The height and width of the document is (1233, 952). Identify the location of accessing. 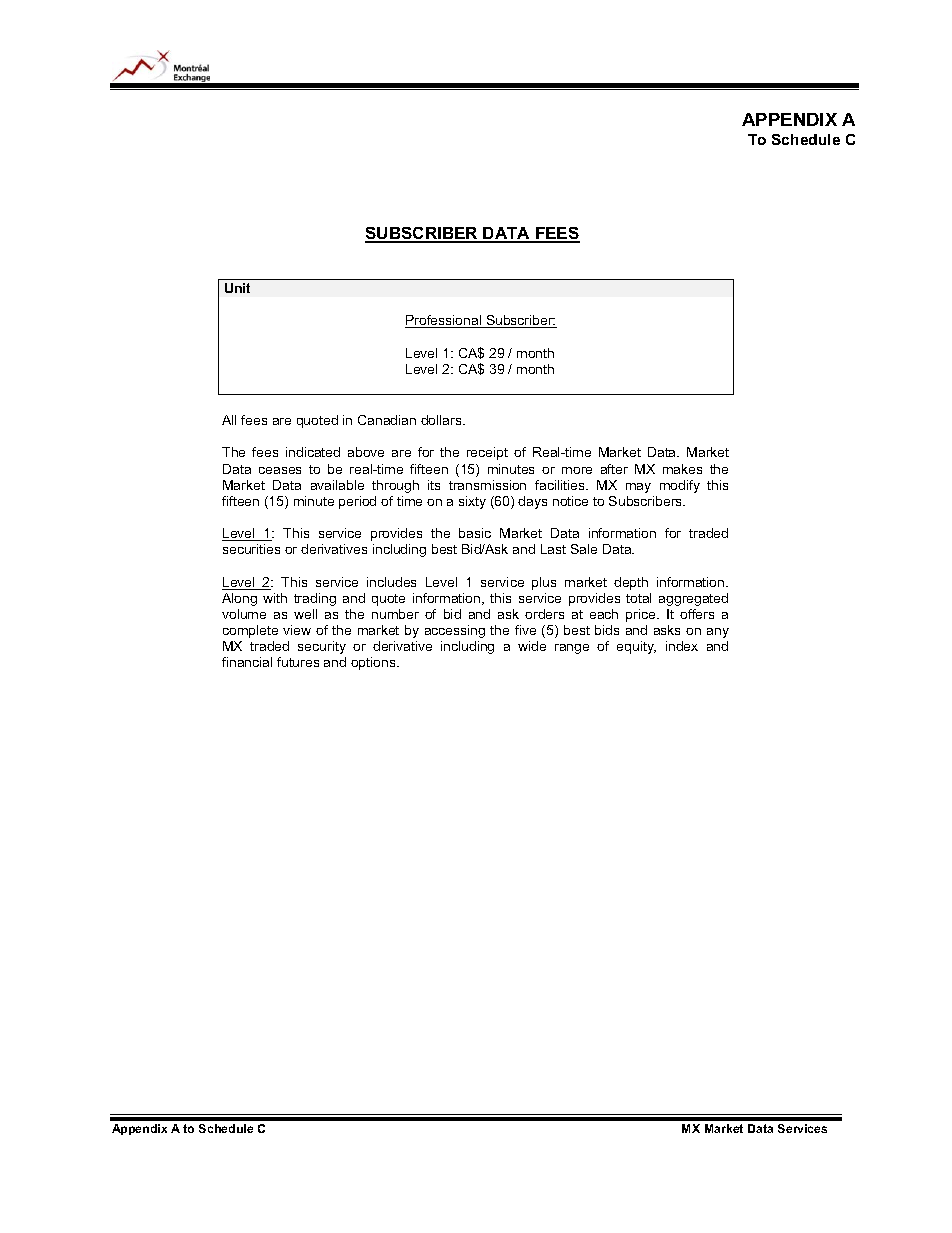
(455, 631).
